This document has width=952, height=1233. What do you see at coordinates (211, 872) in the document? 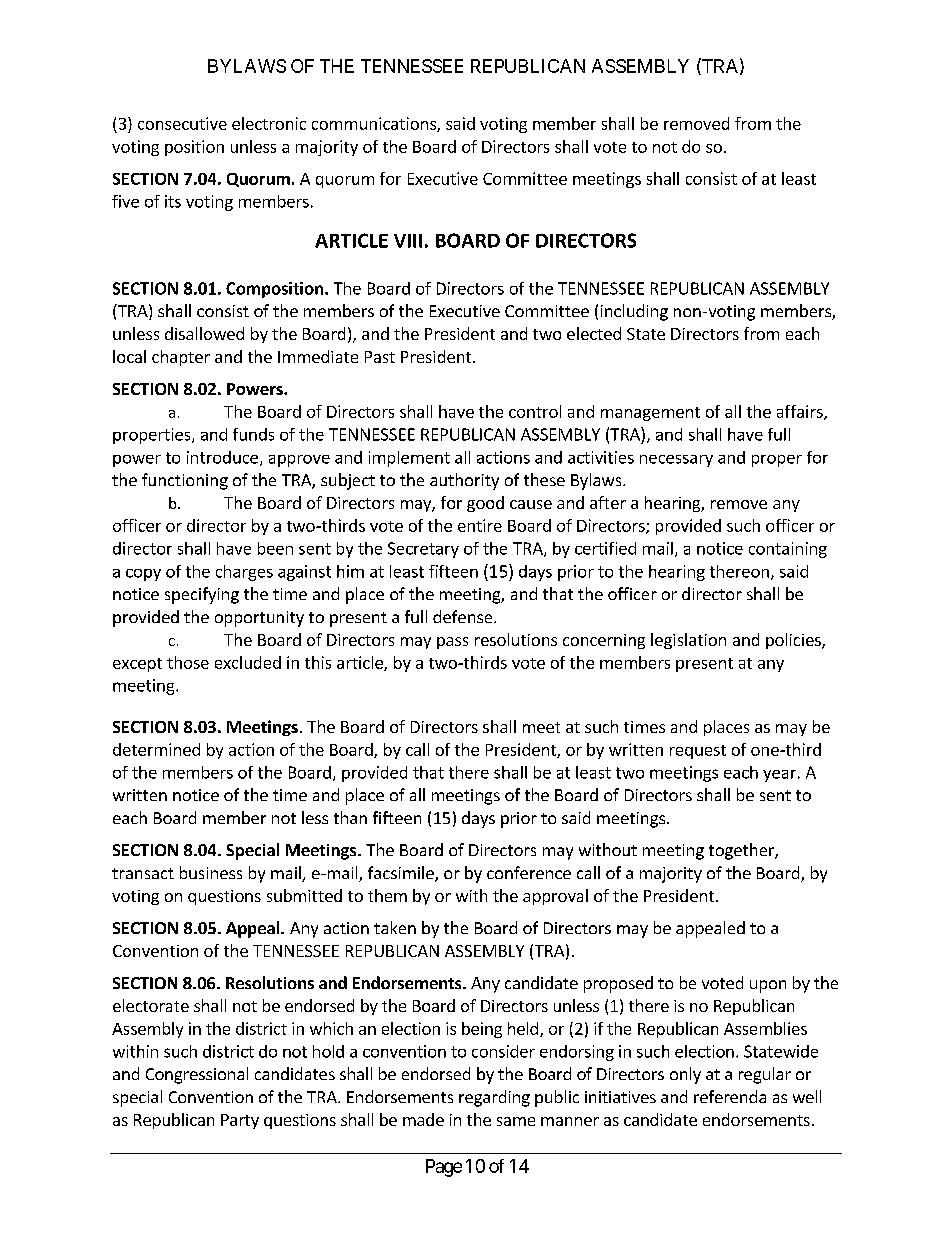
I see `business` at bounding box center [211, 872].
